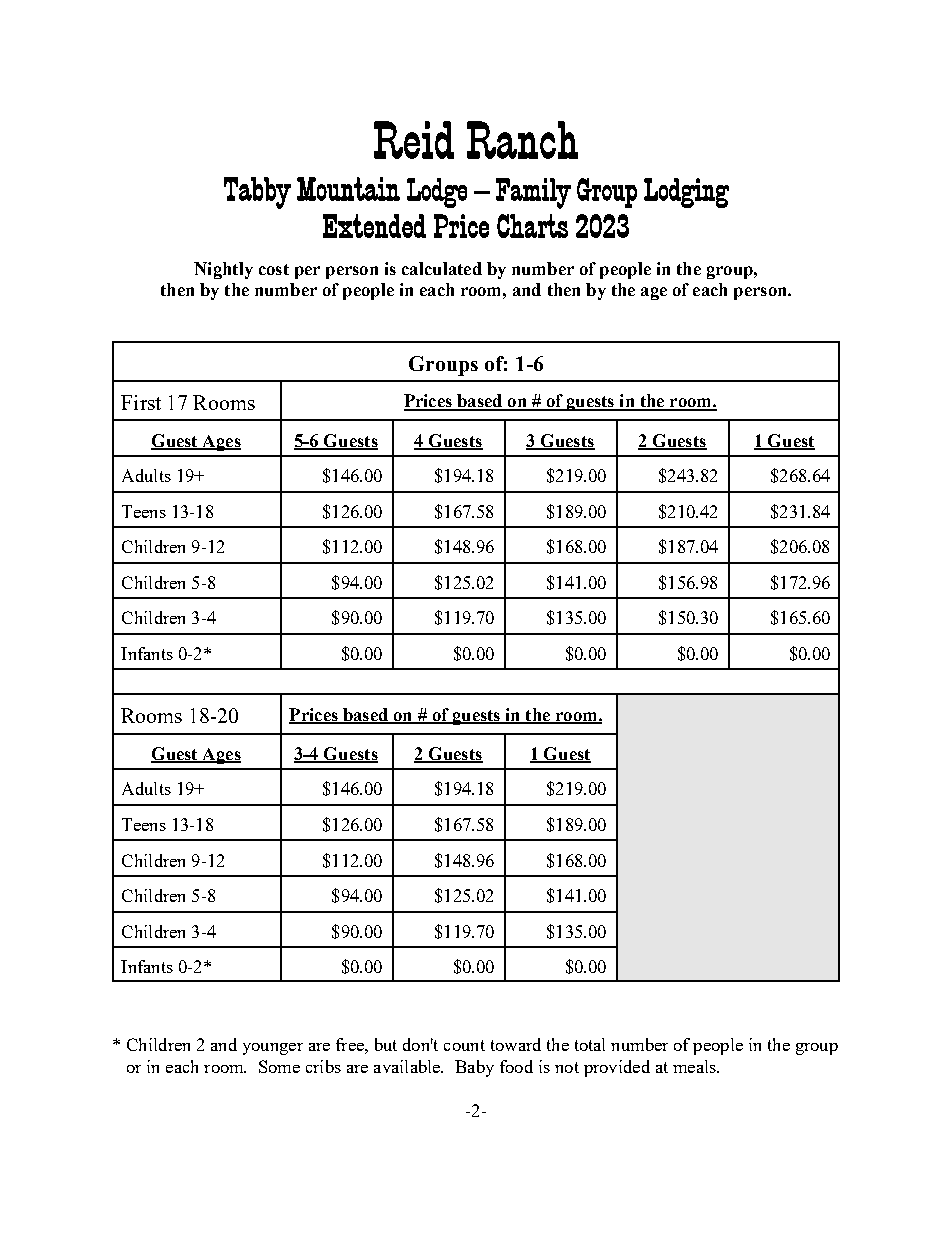 The height and width of the image is (1233, 952). What do you see at coordinates (442, 268) in the image?
I see `calculated` at bounding box center [442, 268].
